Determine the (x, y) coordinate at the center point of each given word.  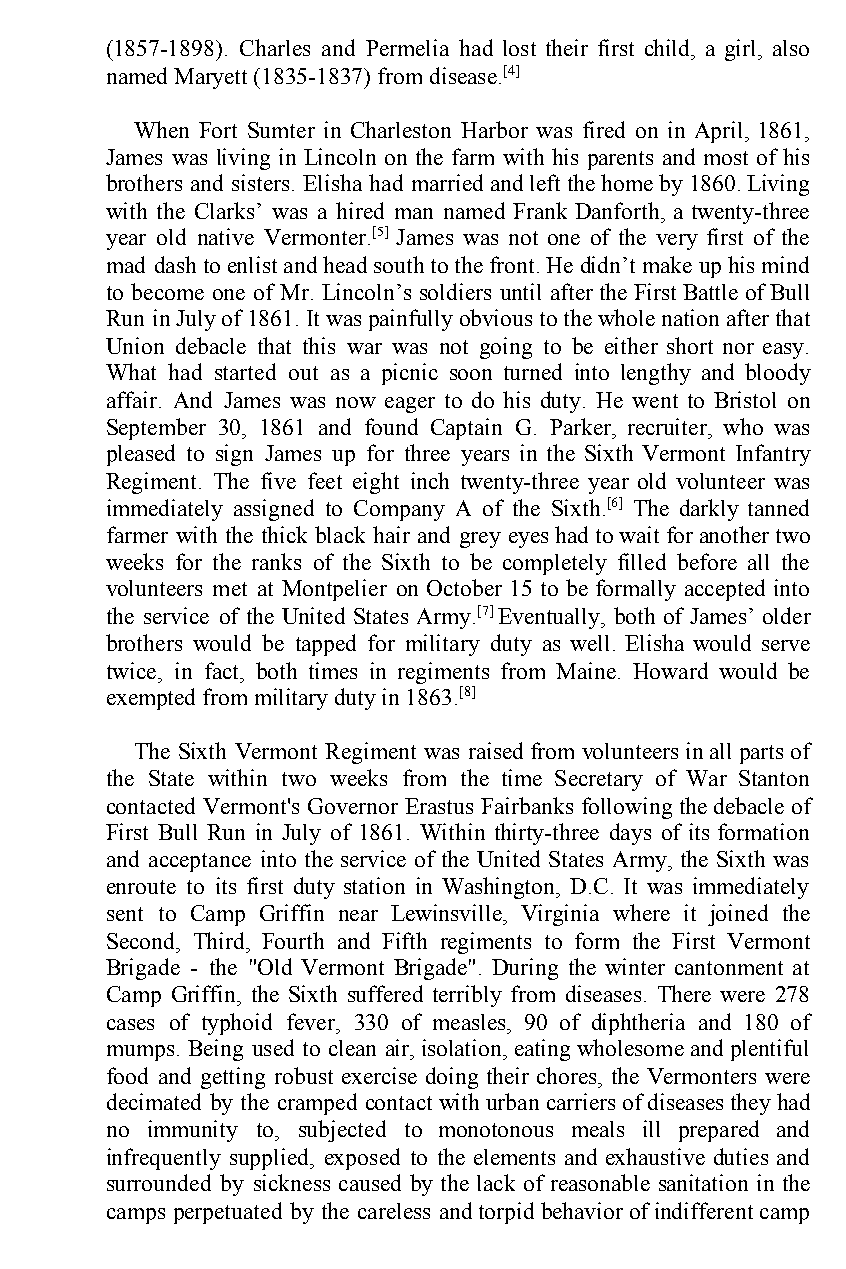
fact (223, 670)
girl (742, 50)
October (464, 587)
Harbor (494, 129)
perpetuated (228, 1213)
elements (514, 1157)
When (161, 129)
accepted (725, 590)
